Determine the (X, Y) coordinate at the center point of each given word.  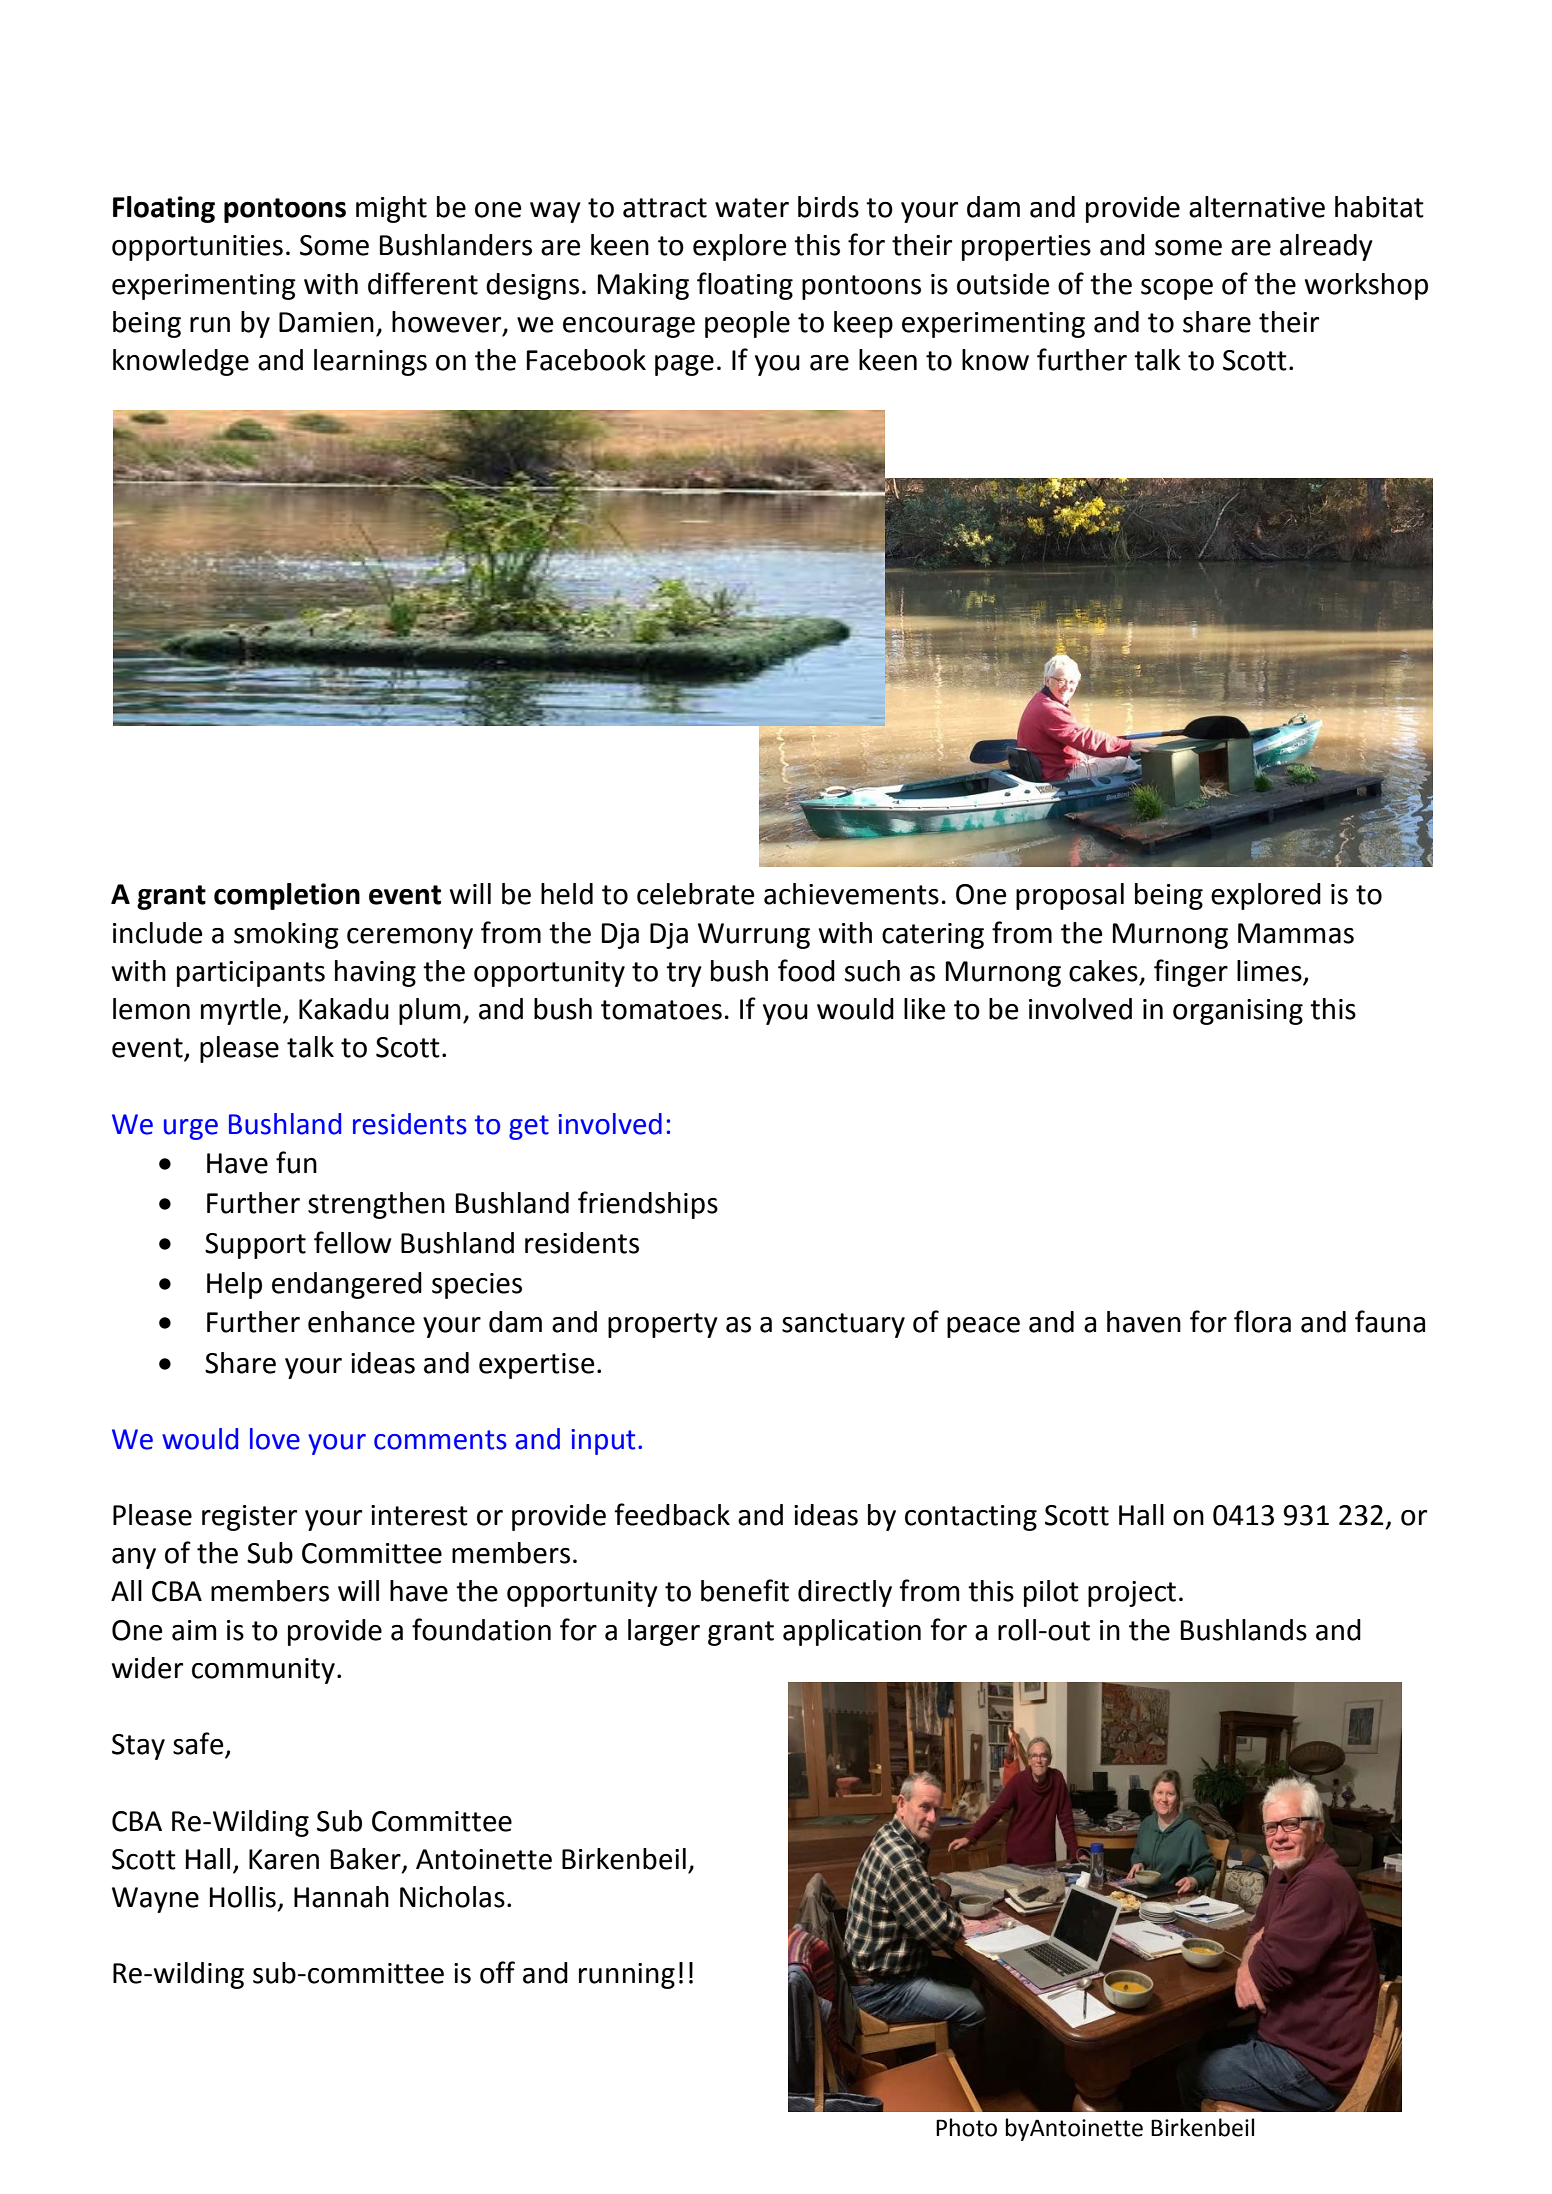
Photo (966, 2127)
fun (296, 1162)
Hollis (243, 1897)
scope (1177, 289)
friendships (648, 1205)
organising (1238, 1012)
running (627, 1976)
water (752, 208)
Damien (326, 322)
